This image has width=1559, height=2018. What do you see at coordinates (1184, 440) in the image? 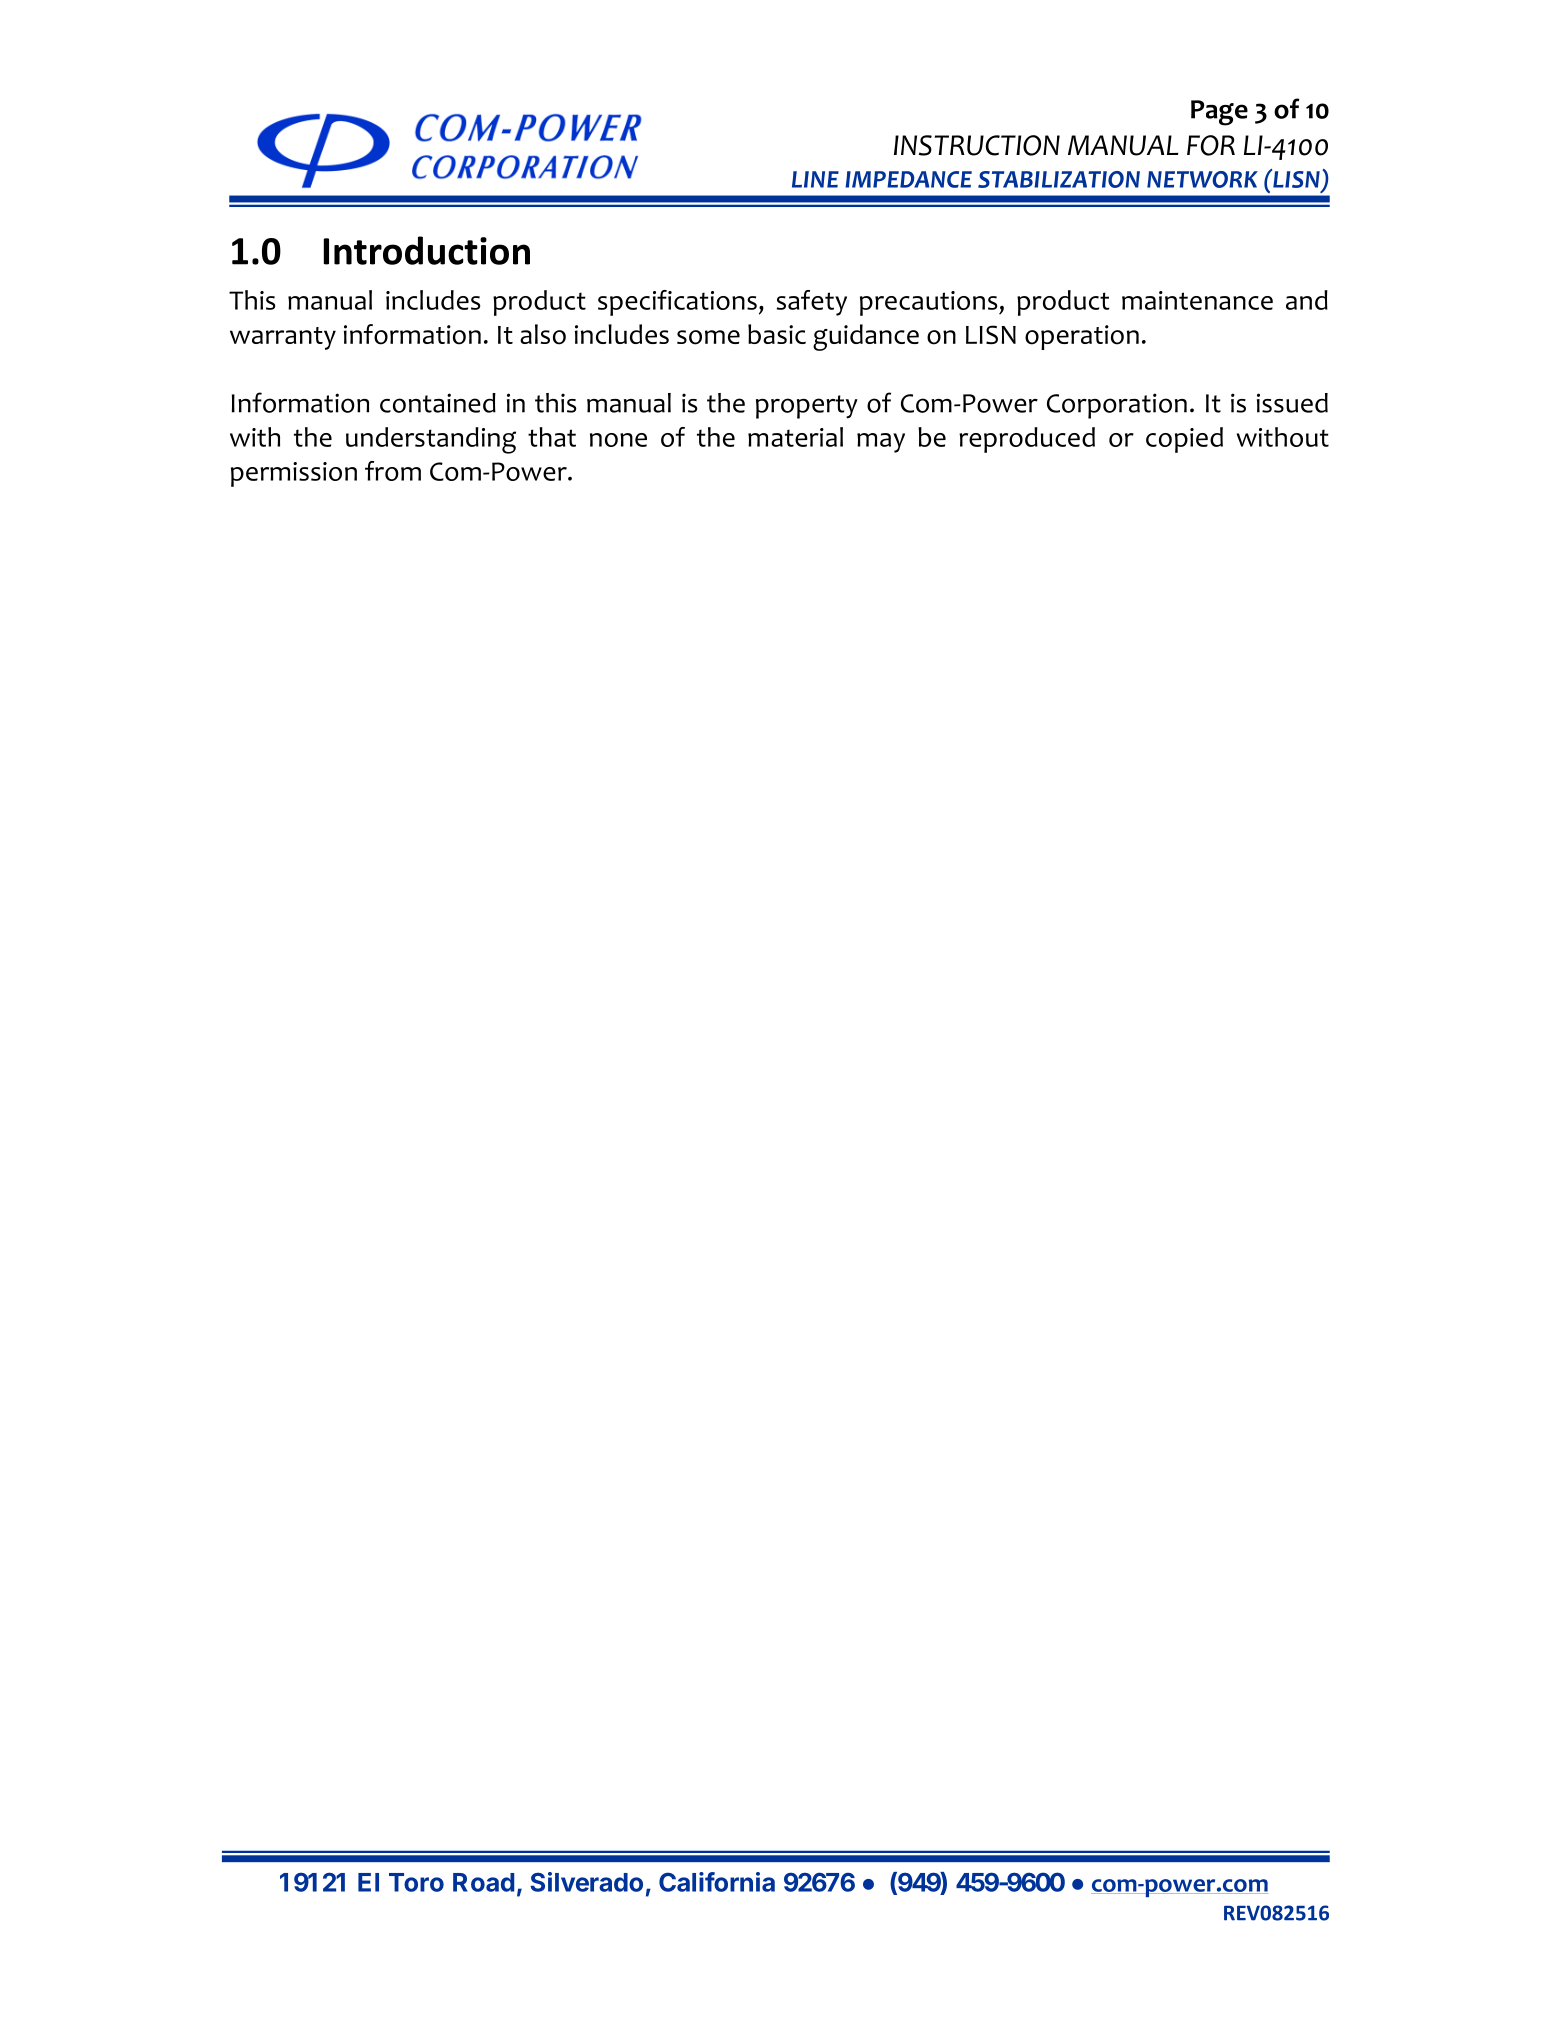
I see `copied` at bounding box center [1184, 440].
